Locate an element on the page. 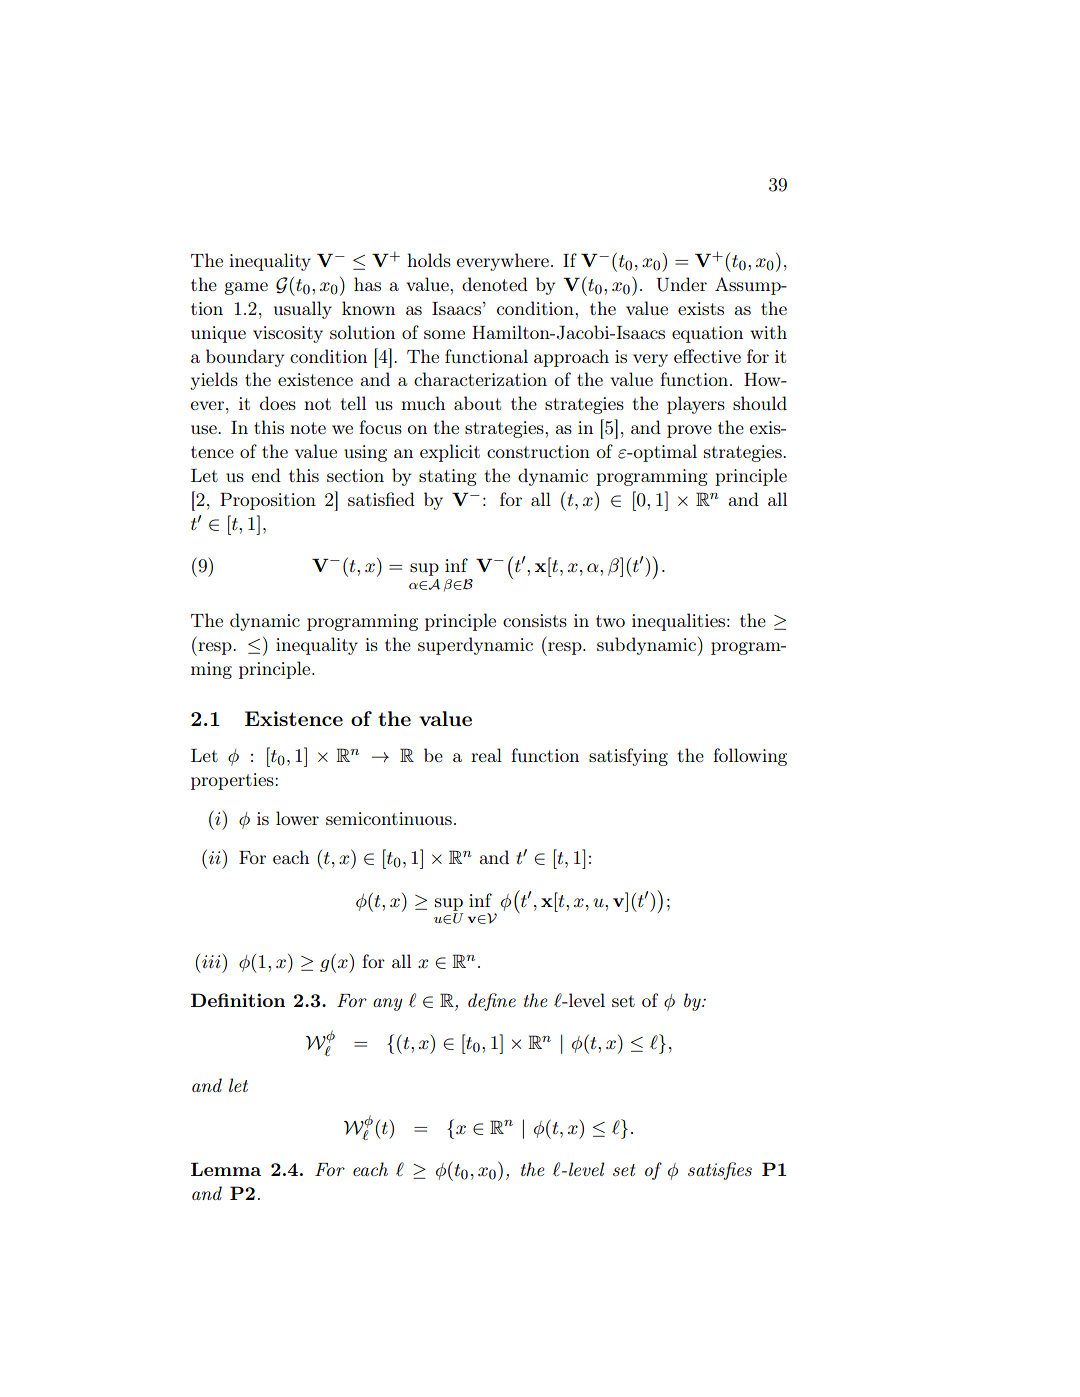 The image size is (1080, 1397). real is located at coordinates (486, 755).
